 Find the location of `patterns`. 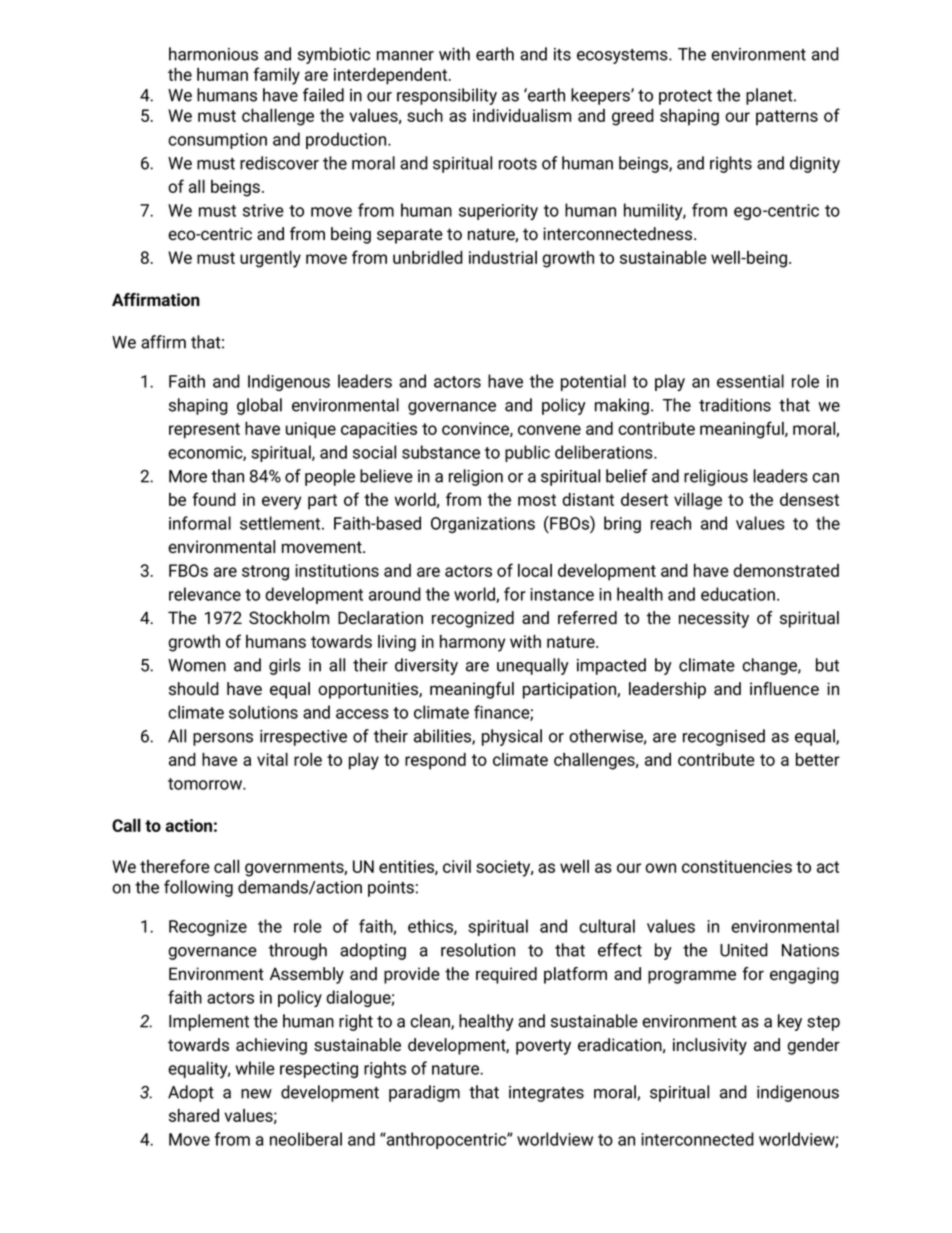

patterns is located at coordinates (787, 118).
